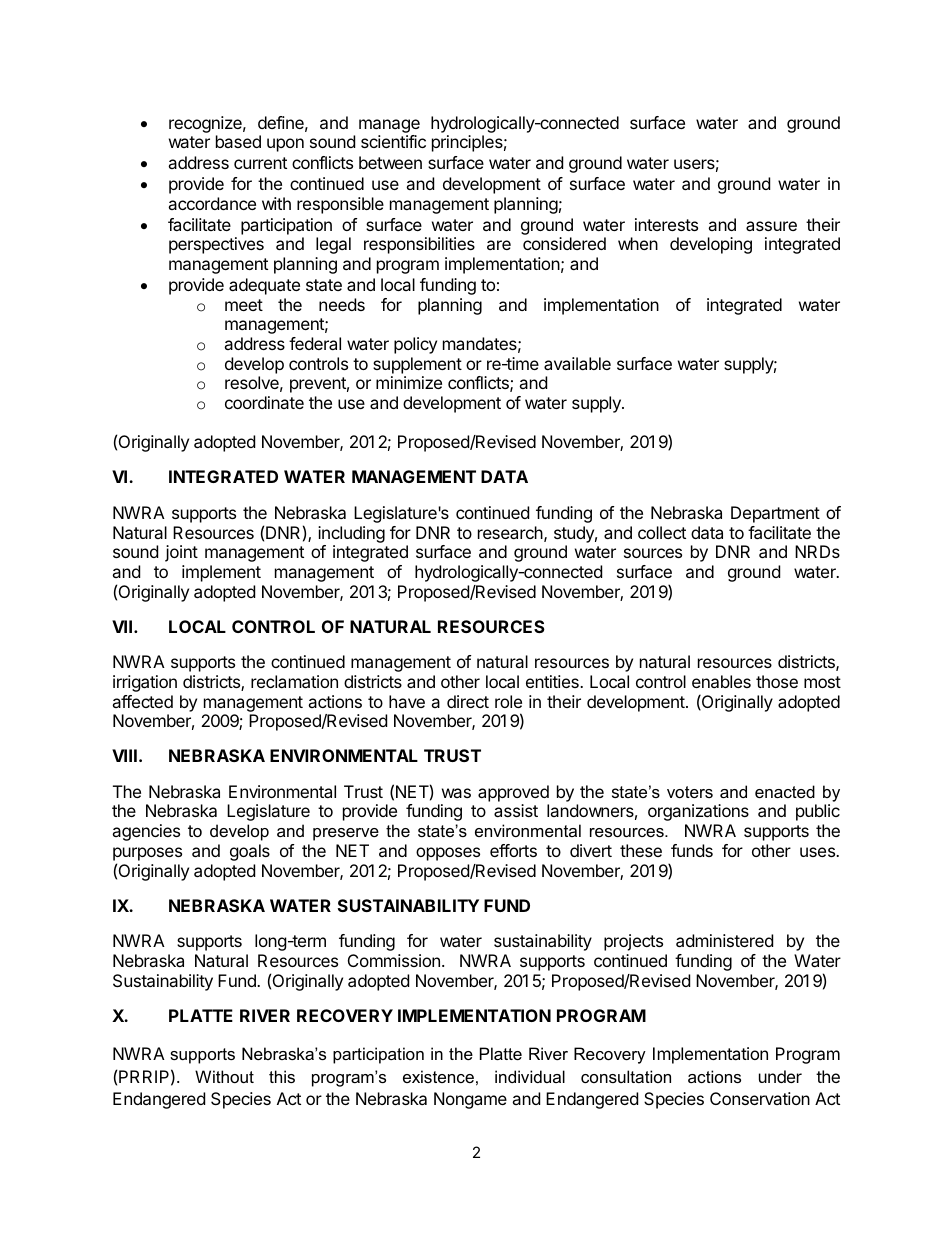 The width and height of the screenshot is (952, 1233). I want to click on coordinate, so click(264, 402).
